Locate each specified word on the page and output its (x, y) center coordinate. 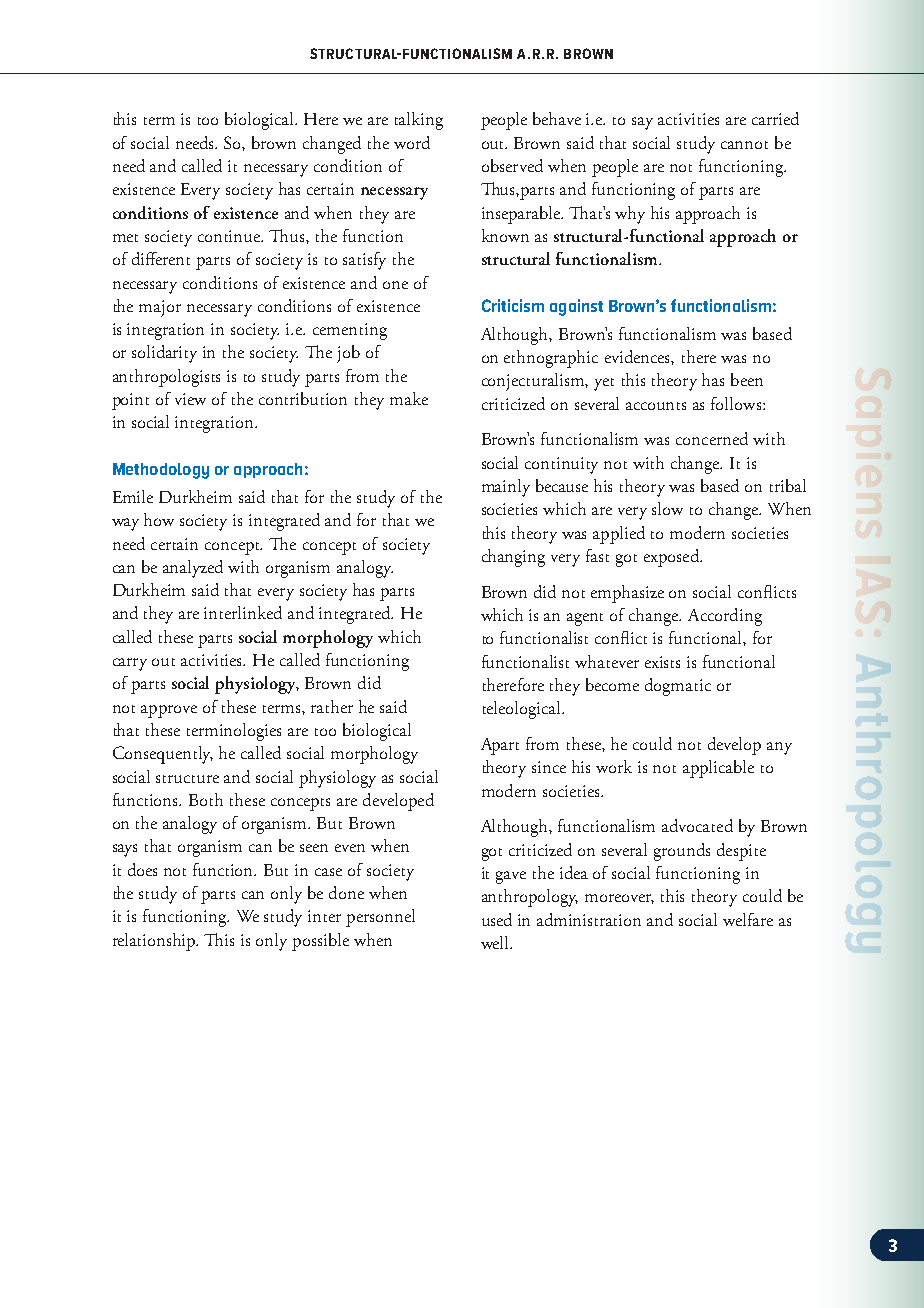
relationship (155, 942)
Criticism (513, 305)
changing (513, 558)
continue (230, 236)
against (576, 307)
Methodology (161, 471)
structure (187, 779)
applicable (718, 769)
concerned (712, 438)
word (412, 142)
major (160, 308)
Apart (500, 746)
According (725, 617)
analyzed (193, 569)
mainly (506, 488)
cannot (744, 145)
